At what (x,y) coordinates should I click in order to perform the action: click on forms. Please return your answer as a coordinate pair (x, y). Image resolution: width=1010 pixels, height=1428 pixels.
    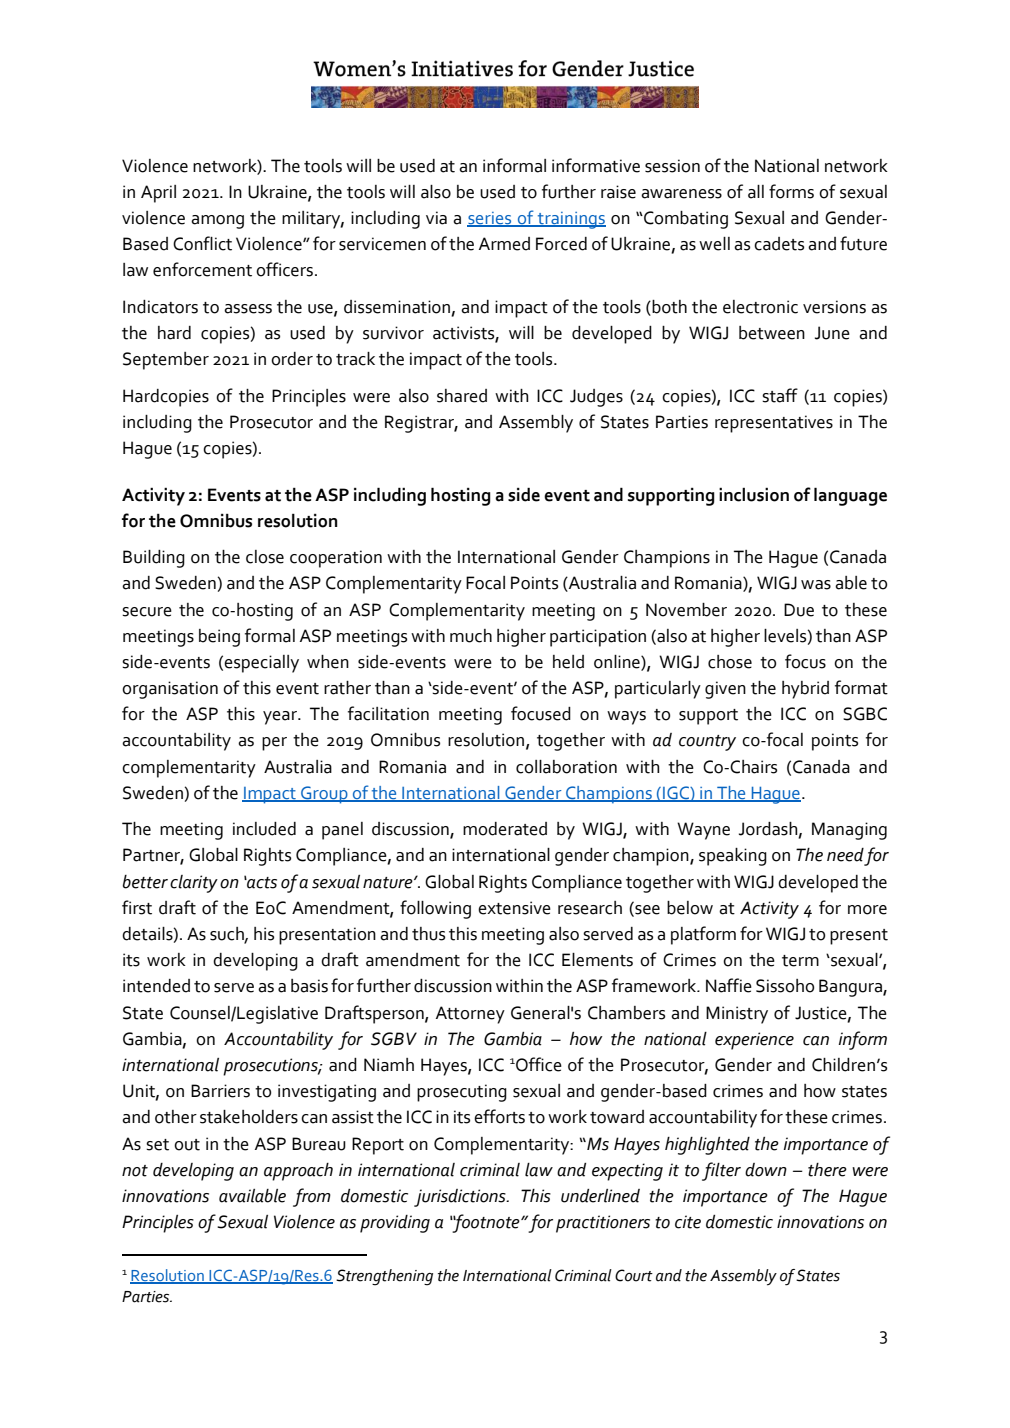
    Looking at the image, I should click on (791, 191).
